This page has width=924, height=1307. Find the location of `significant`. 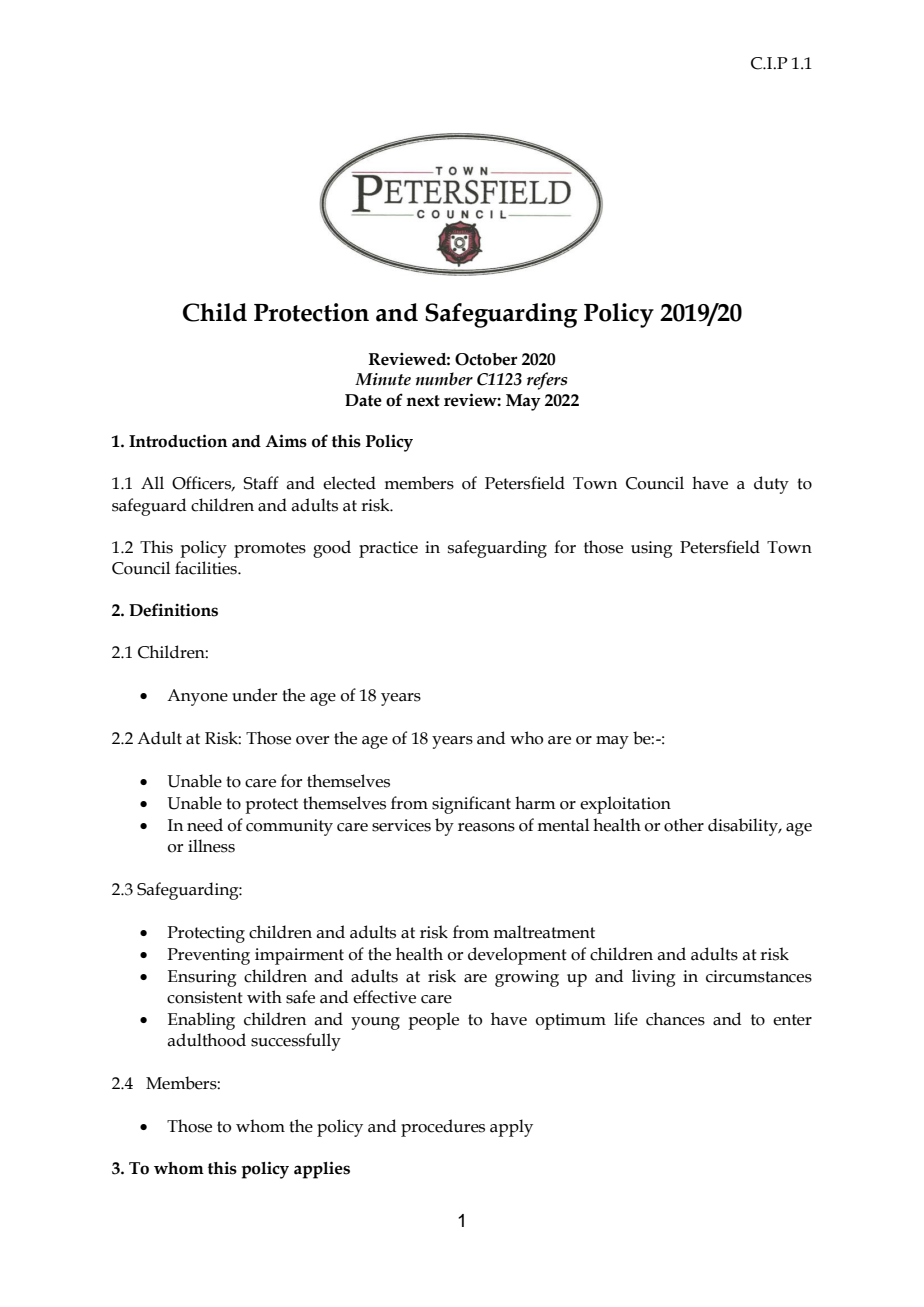

significant is located at coordinates (471, 805).
